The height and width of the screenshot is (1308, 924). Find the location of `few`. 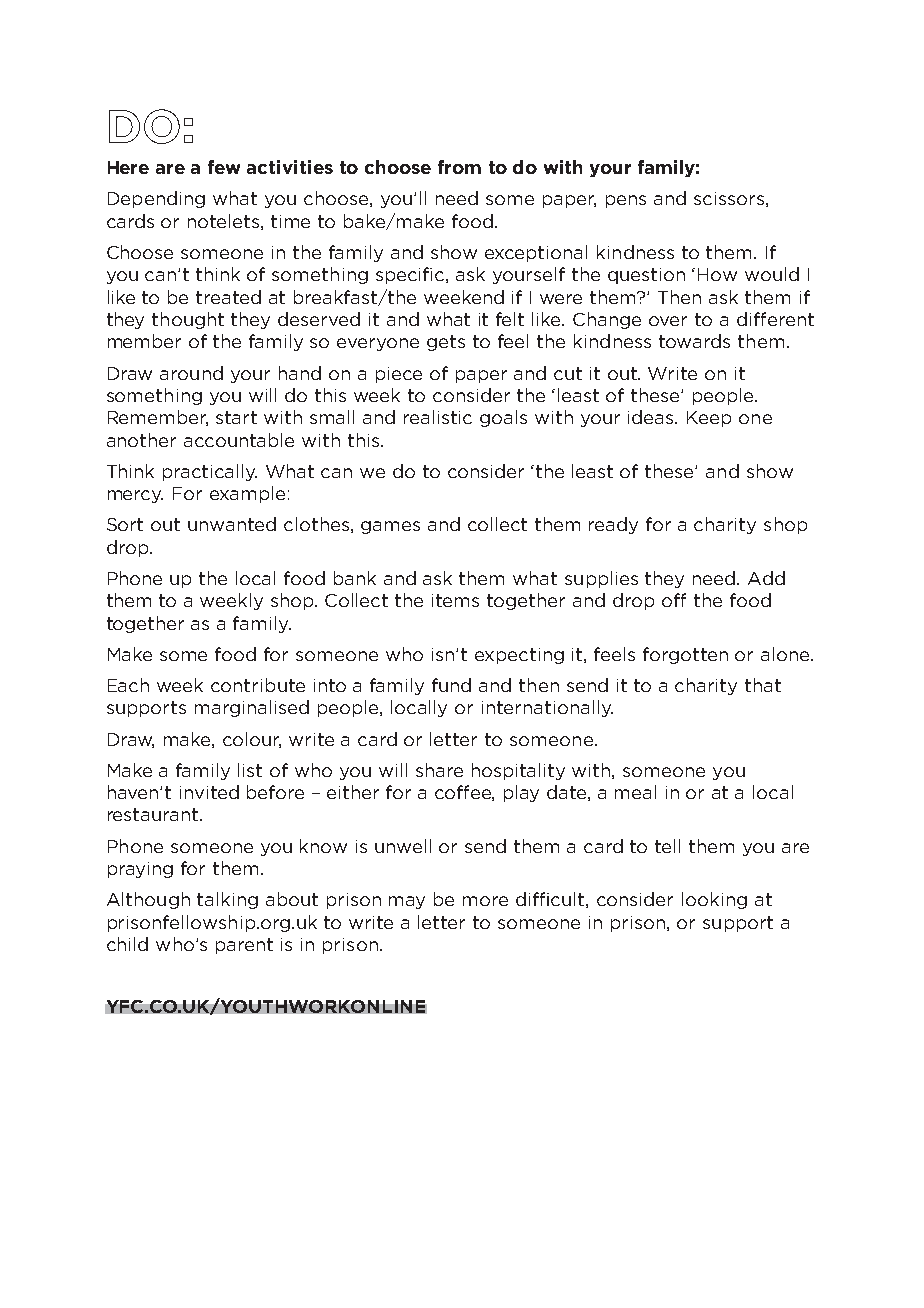

few is located at coordinates (224, 167).
